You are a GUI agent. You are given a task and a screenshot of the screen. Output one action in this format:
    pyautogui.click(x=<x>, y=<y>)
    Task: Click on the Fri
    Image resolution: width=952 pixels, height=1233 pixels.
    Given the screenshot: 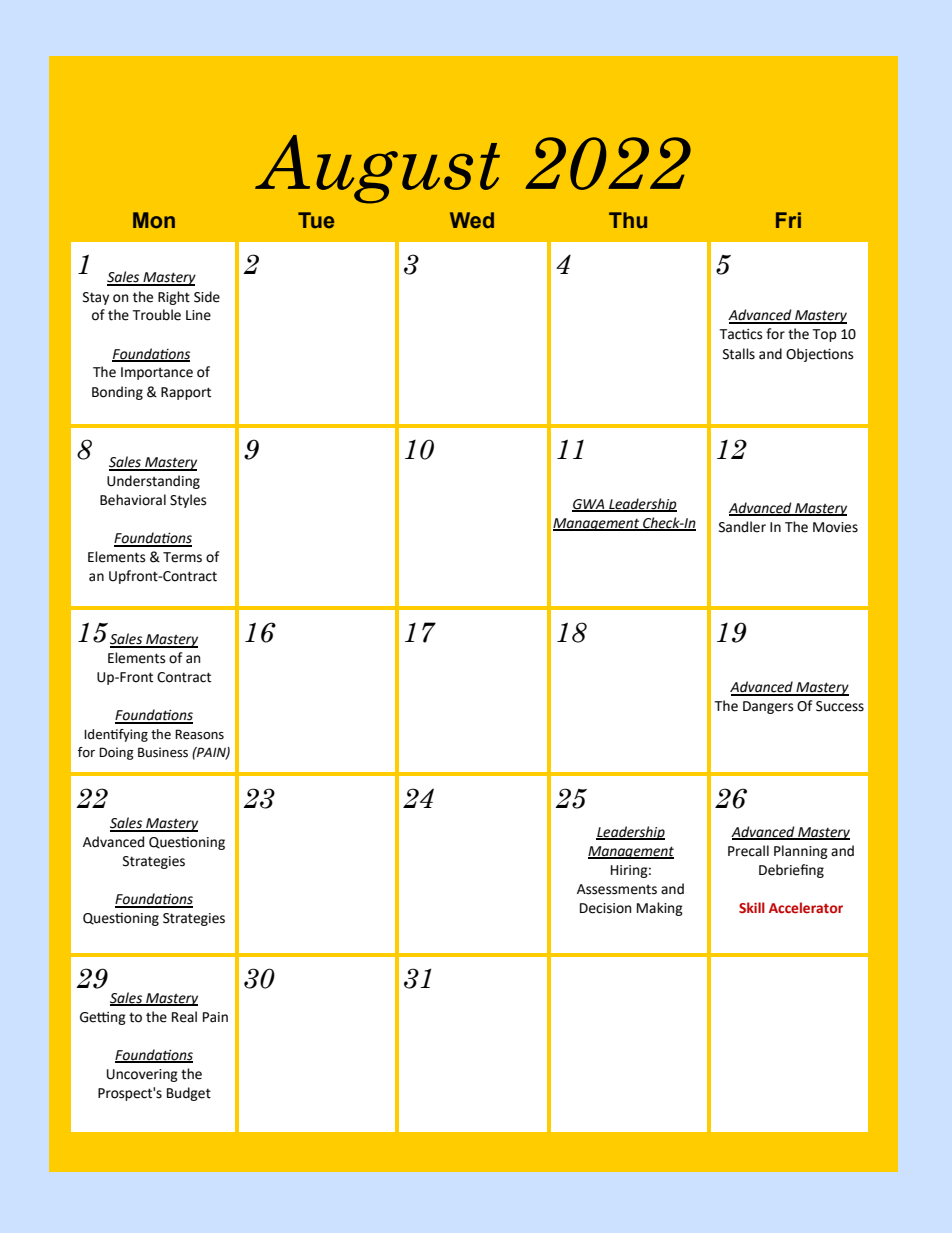 What is the action you would take?
    pyautogui.click(x=788, y=220)
